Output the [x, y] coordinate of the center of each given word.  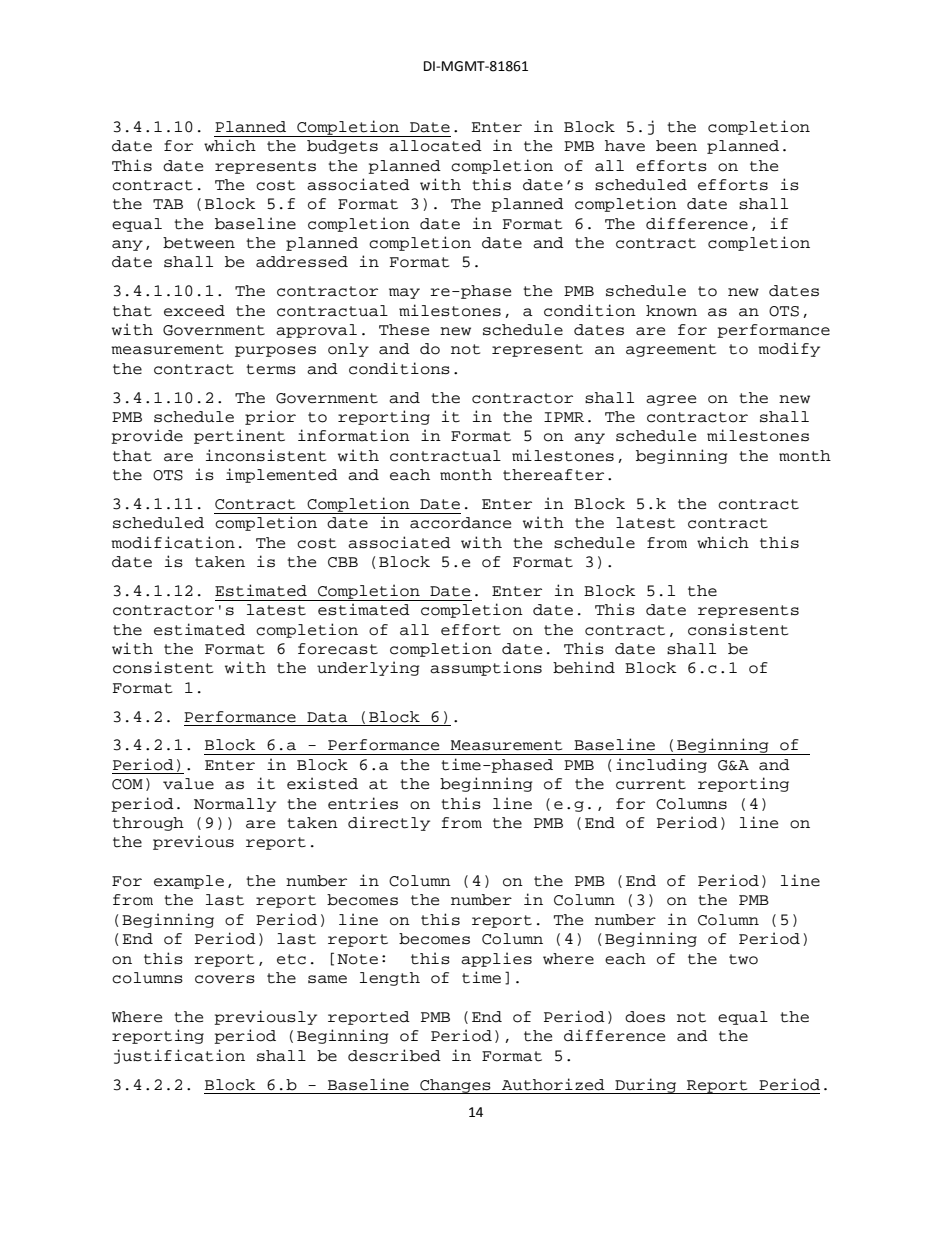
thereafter [553, 475]
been [676, 146]
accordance [460, 523]
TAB [168, 204]
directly [389, 823]
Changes [455, 1086]
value [188, 784]
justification [179, 1056]
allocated [435, 146]
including [661, 765]
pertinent [239, 436]
